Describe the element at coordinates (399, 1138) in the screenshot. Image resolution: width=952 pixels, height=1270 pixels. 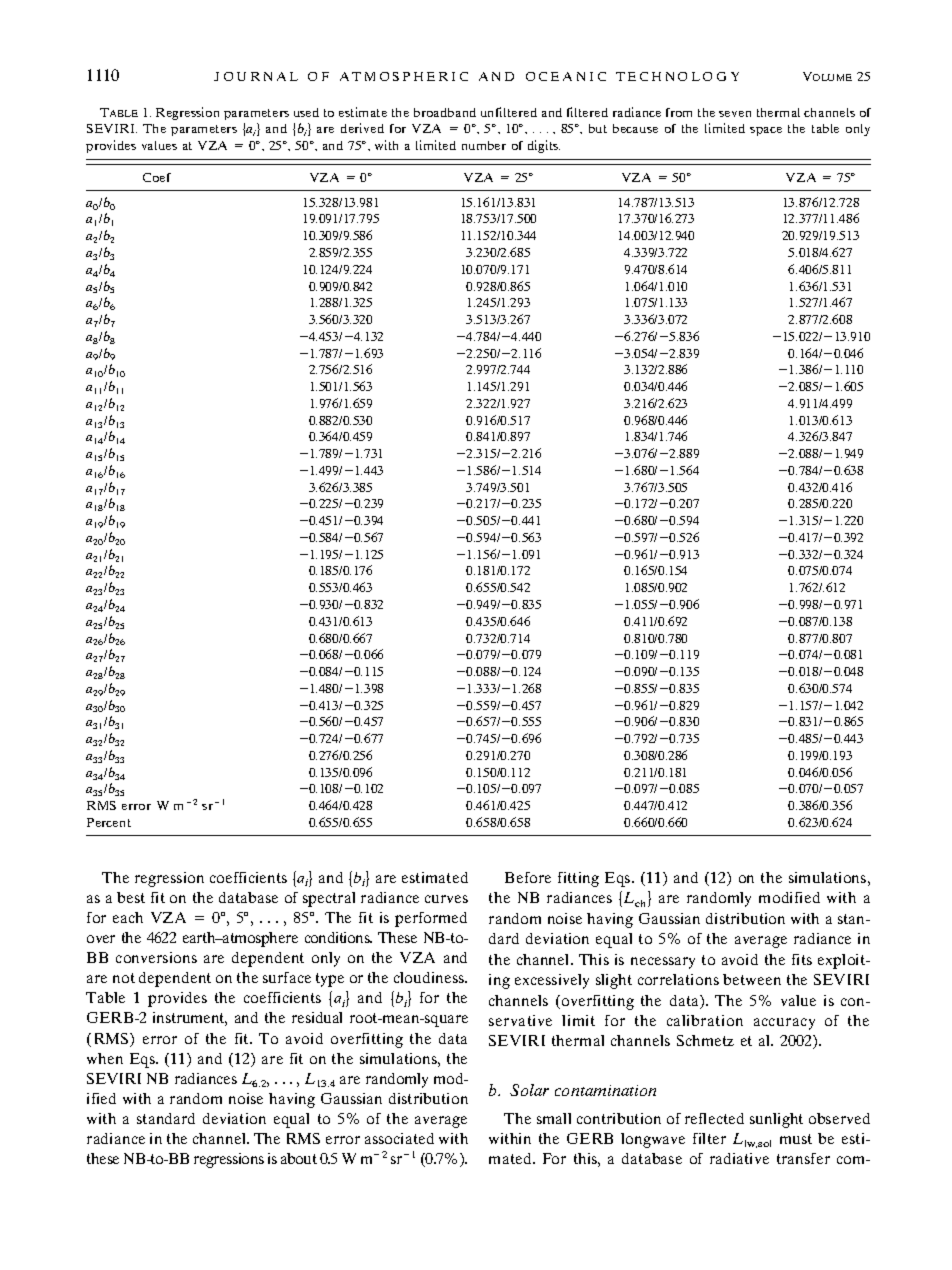
I see `associated` at that location.
